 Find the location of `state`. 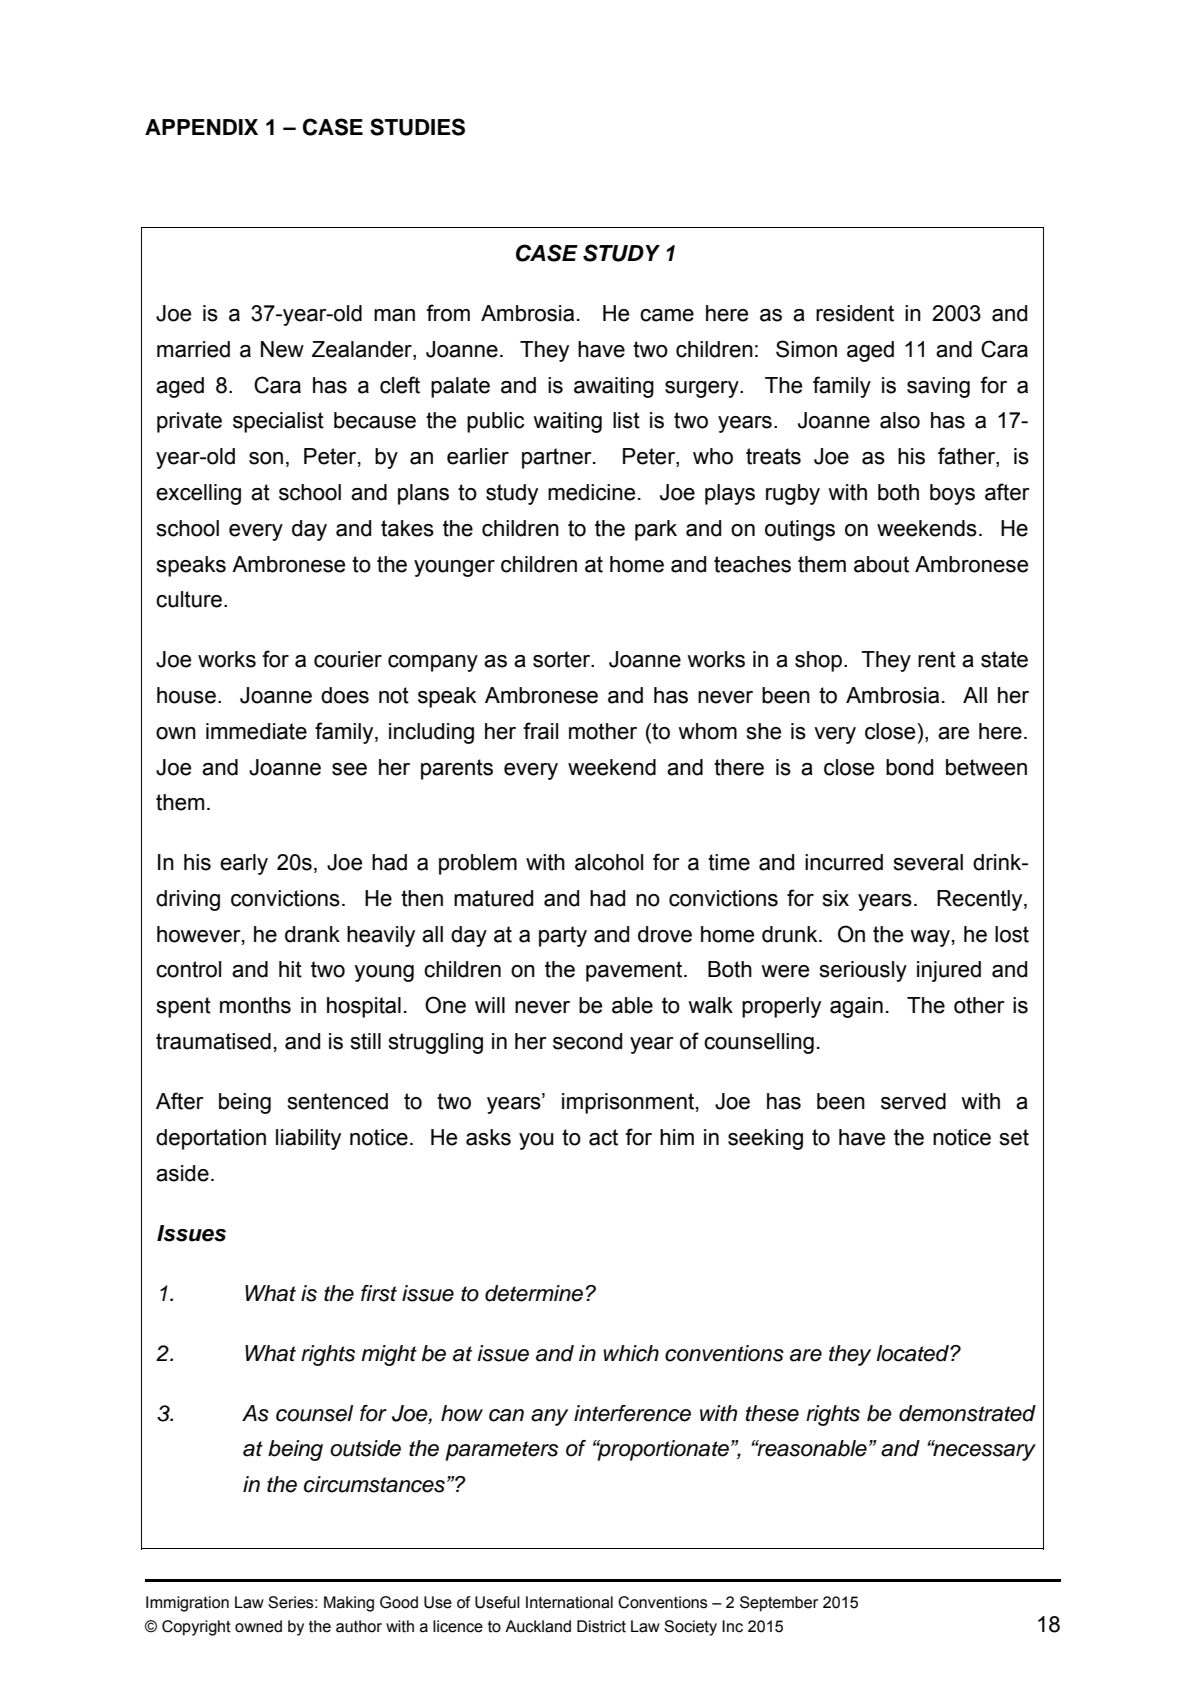

state is located at coordinates (1004, 659).
